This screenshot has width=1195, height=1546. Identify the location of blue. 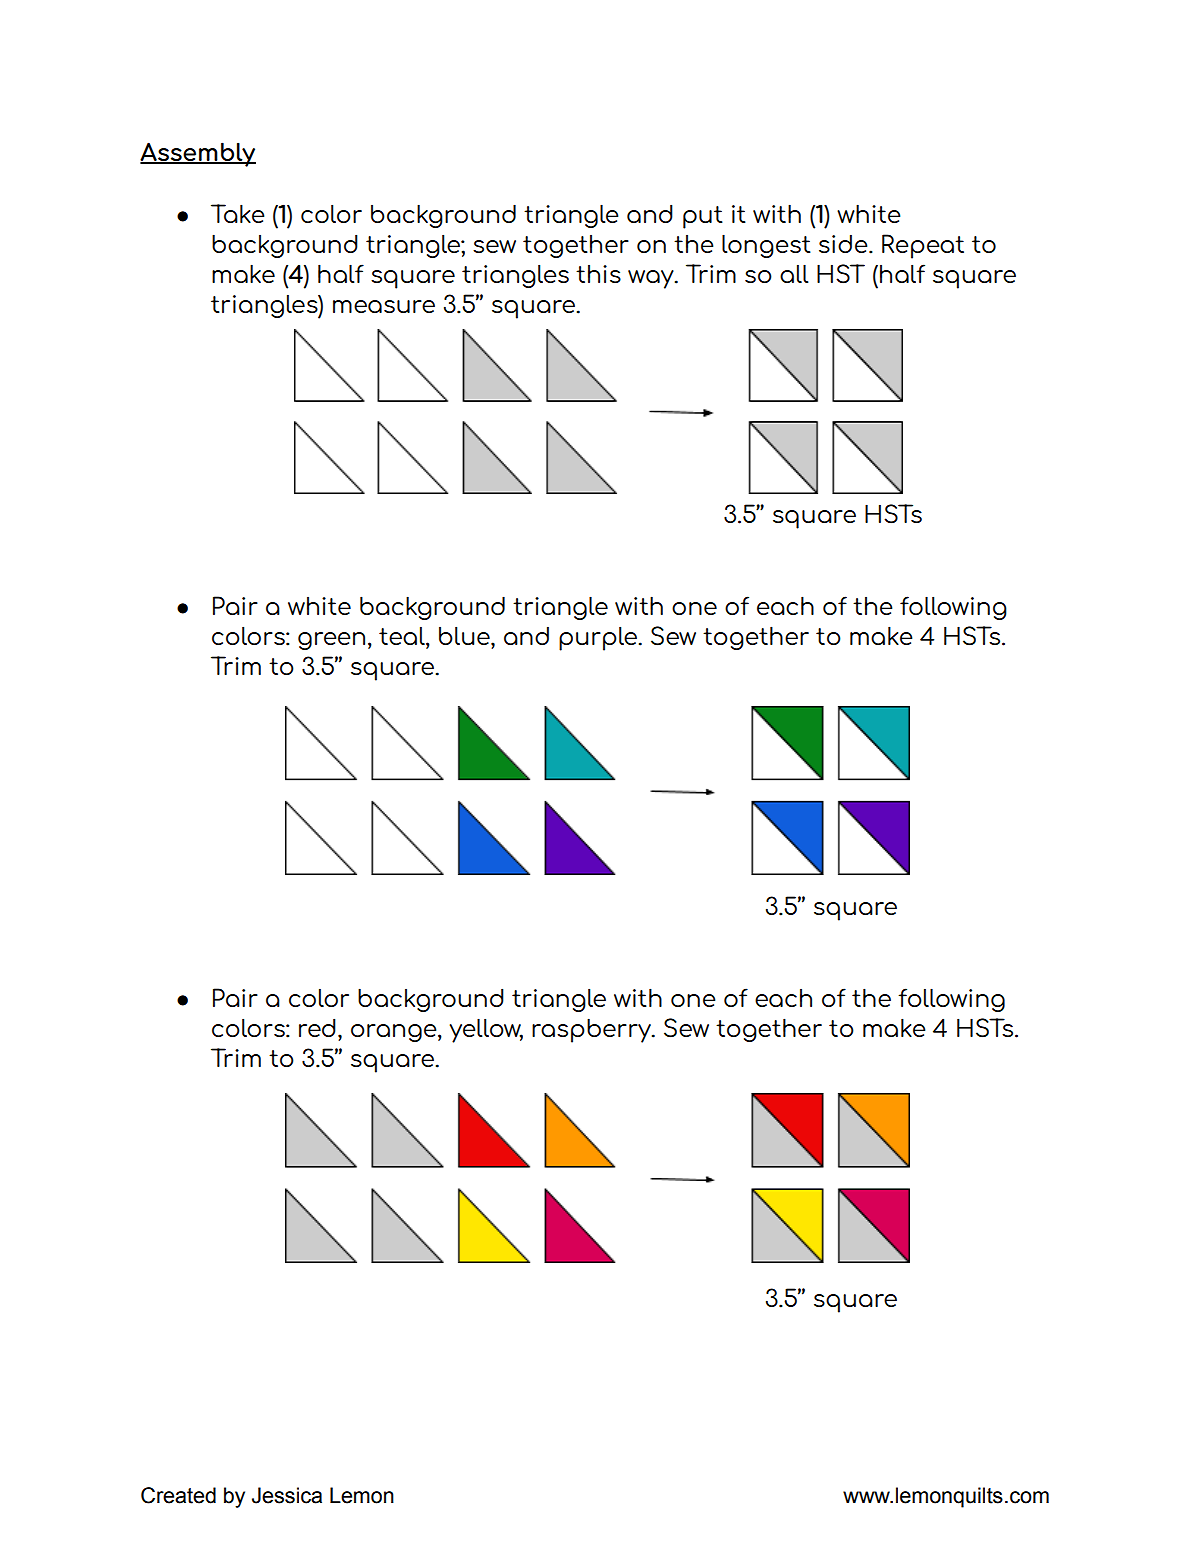
(465, 635).
